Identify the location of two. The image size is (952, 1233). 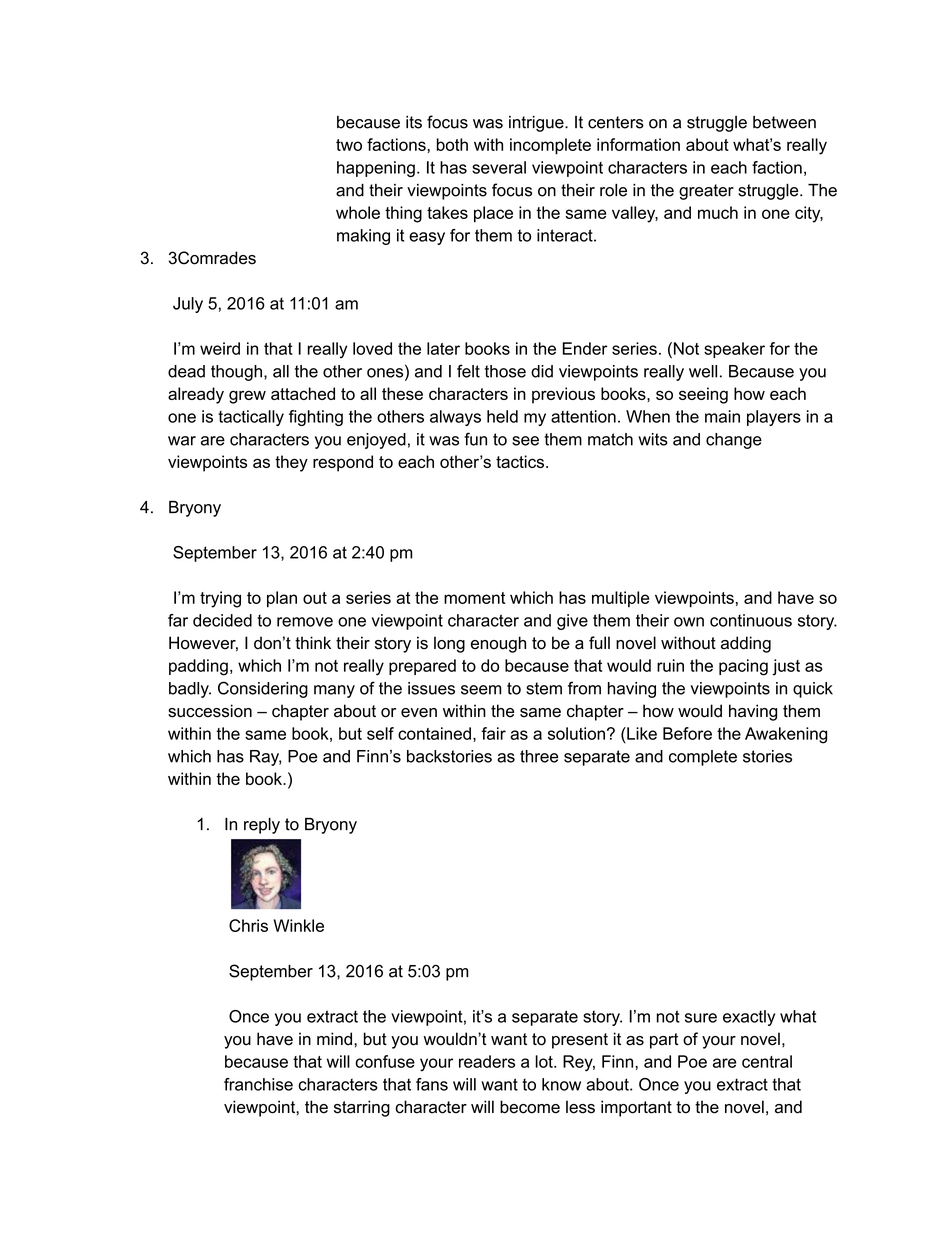
(349, 145).
